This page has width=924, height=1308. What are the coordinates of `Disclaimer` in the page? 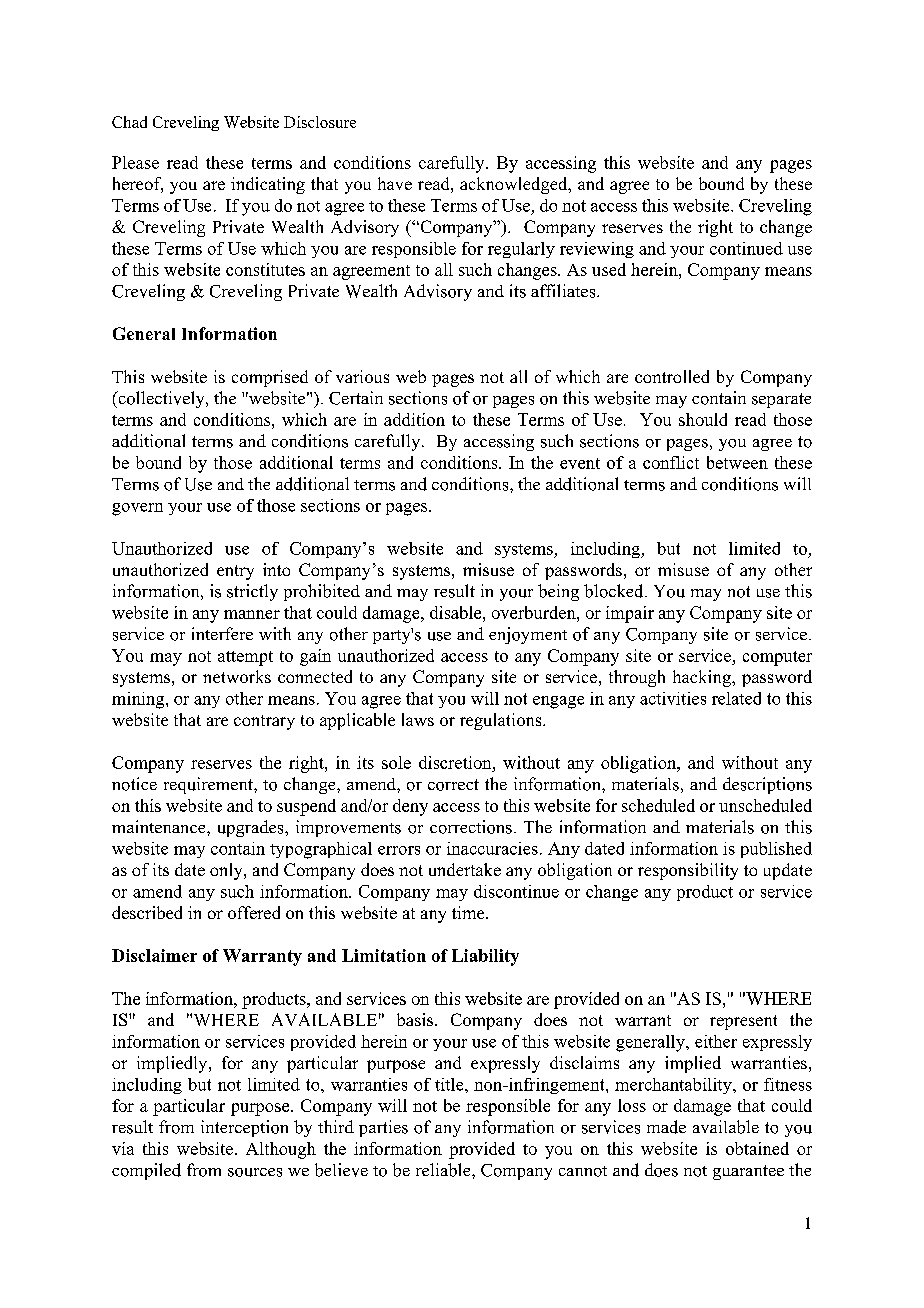 It's located at (154, 955).
